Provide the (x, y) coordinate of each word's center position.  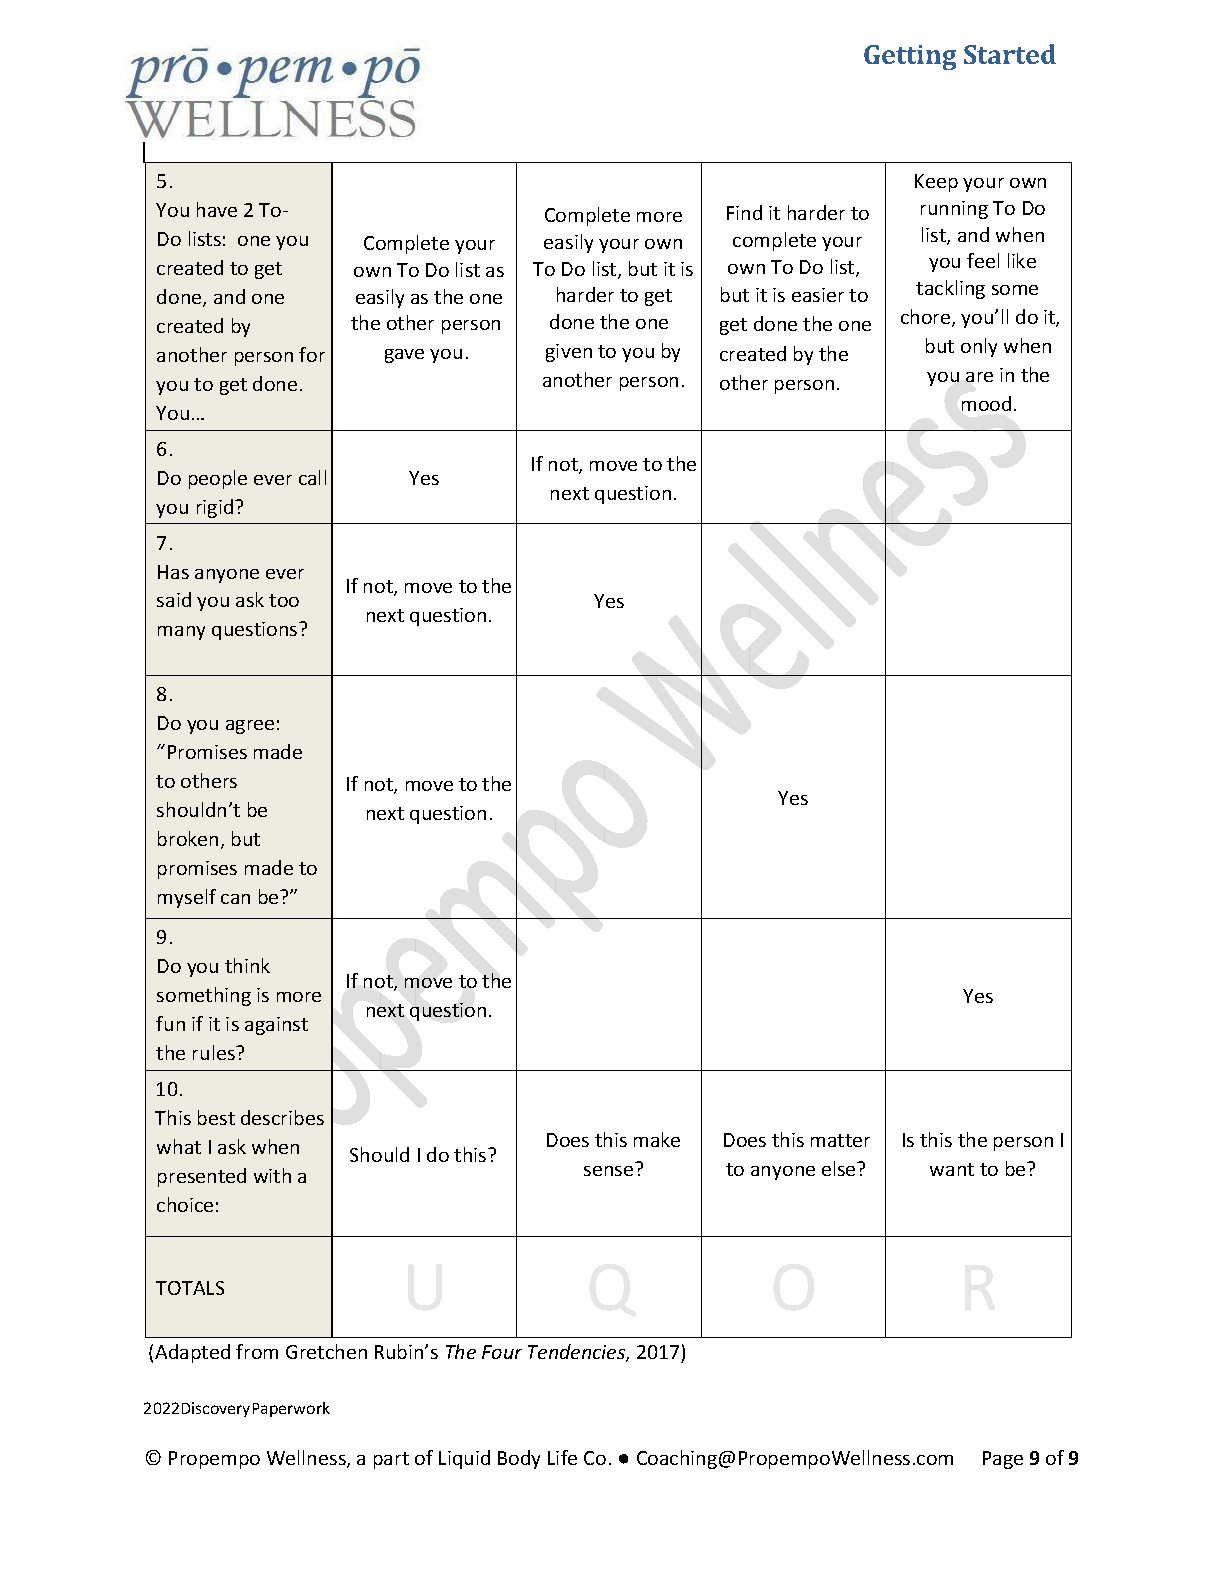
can (235, 899)
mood (986, 403)
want (952, 1169)
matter (840, 1140)
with (272, 1175)
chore (927, 318)
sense (608, 1171)
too (284, 600)
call (312, 477)
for (312, 354)
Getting (910, 57)
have (217, 209)
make (657, 1139)
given (569, 353)
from (257, 1351)
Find (744, 212)
